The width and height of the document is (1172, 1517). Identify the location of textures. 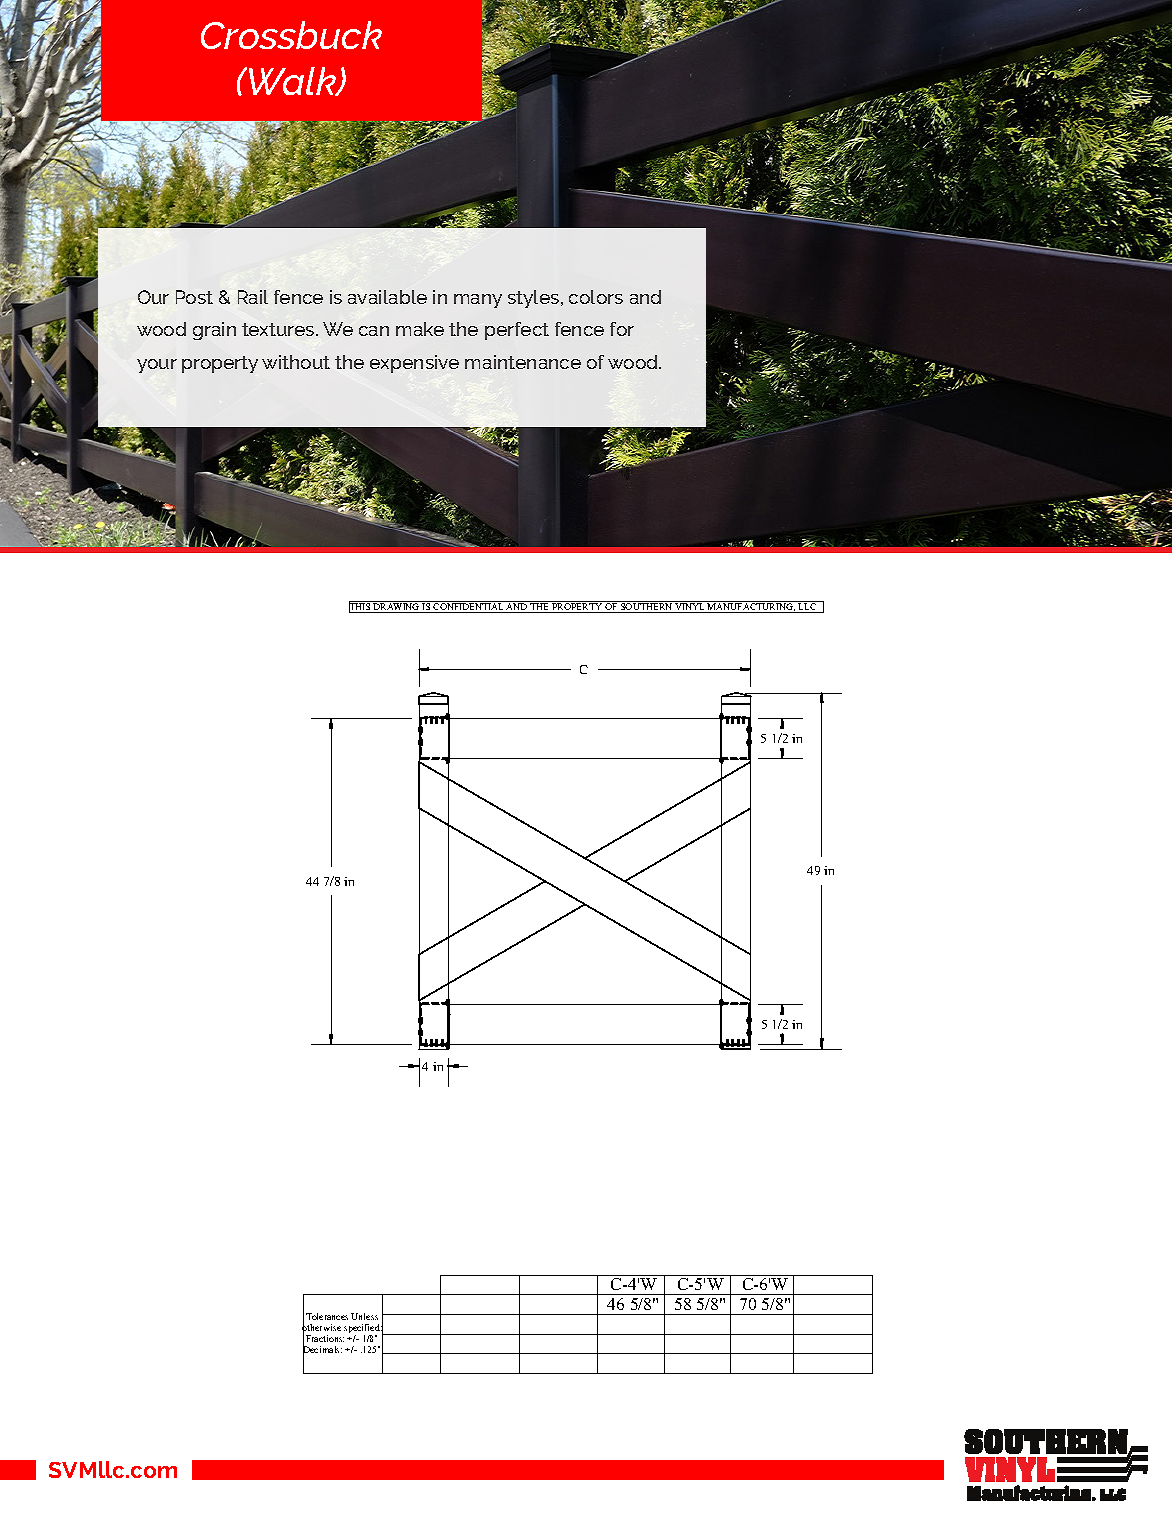
(279, 329).
